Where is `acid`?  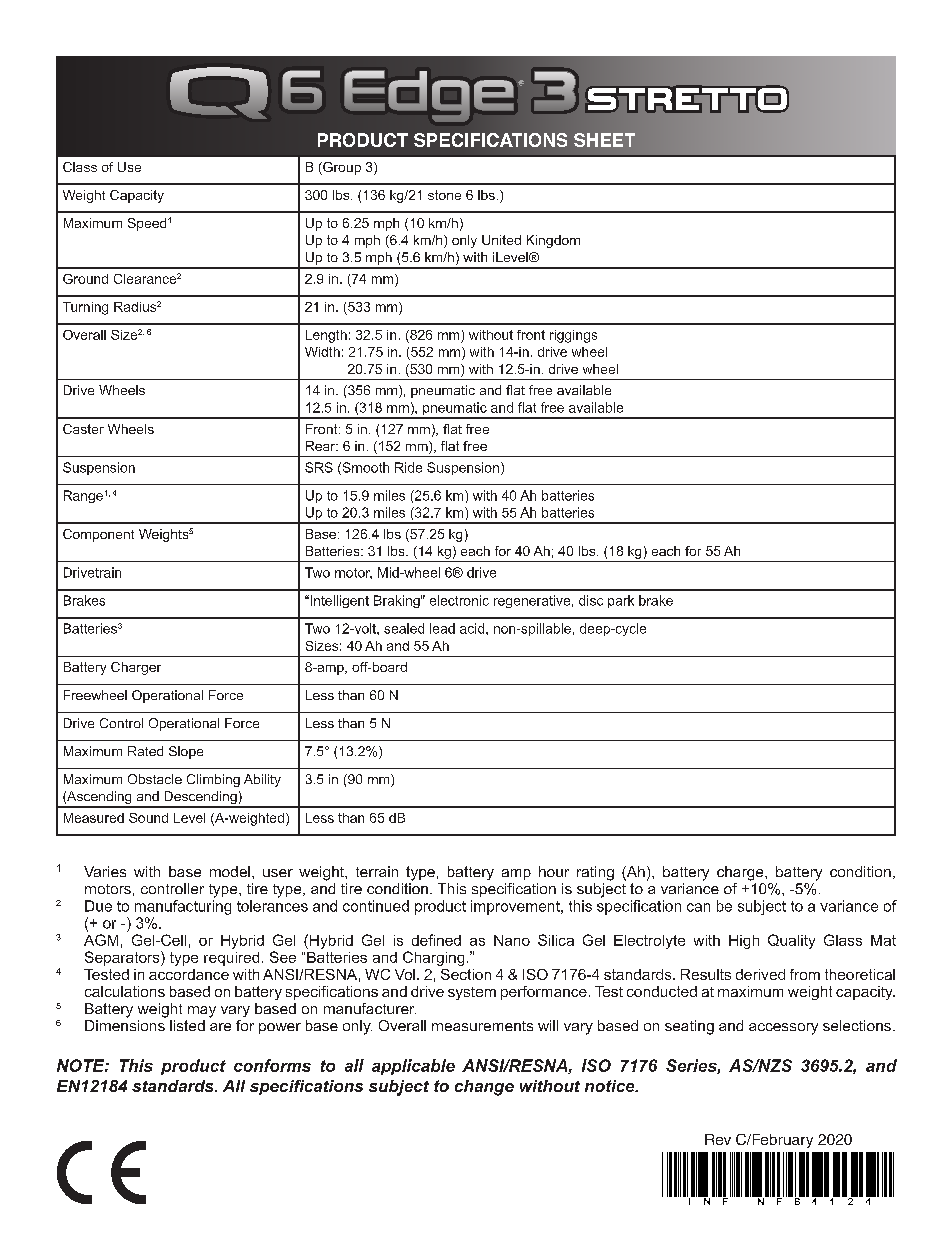 acid is located at coordinates (473, 628).
